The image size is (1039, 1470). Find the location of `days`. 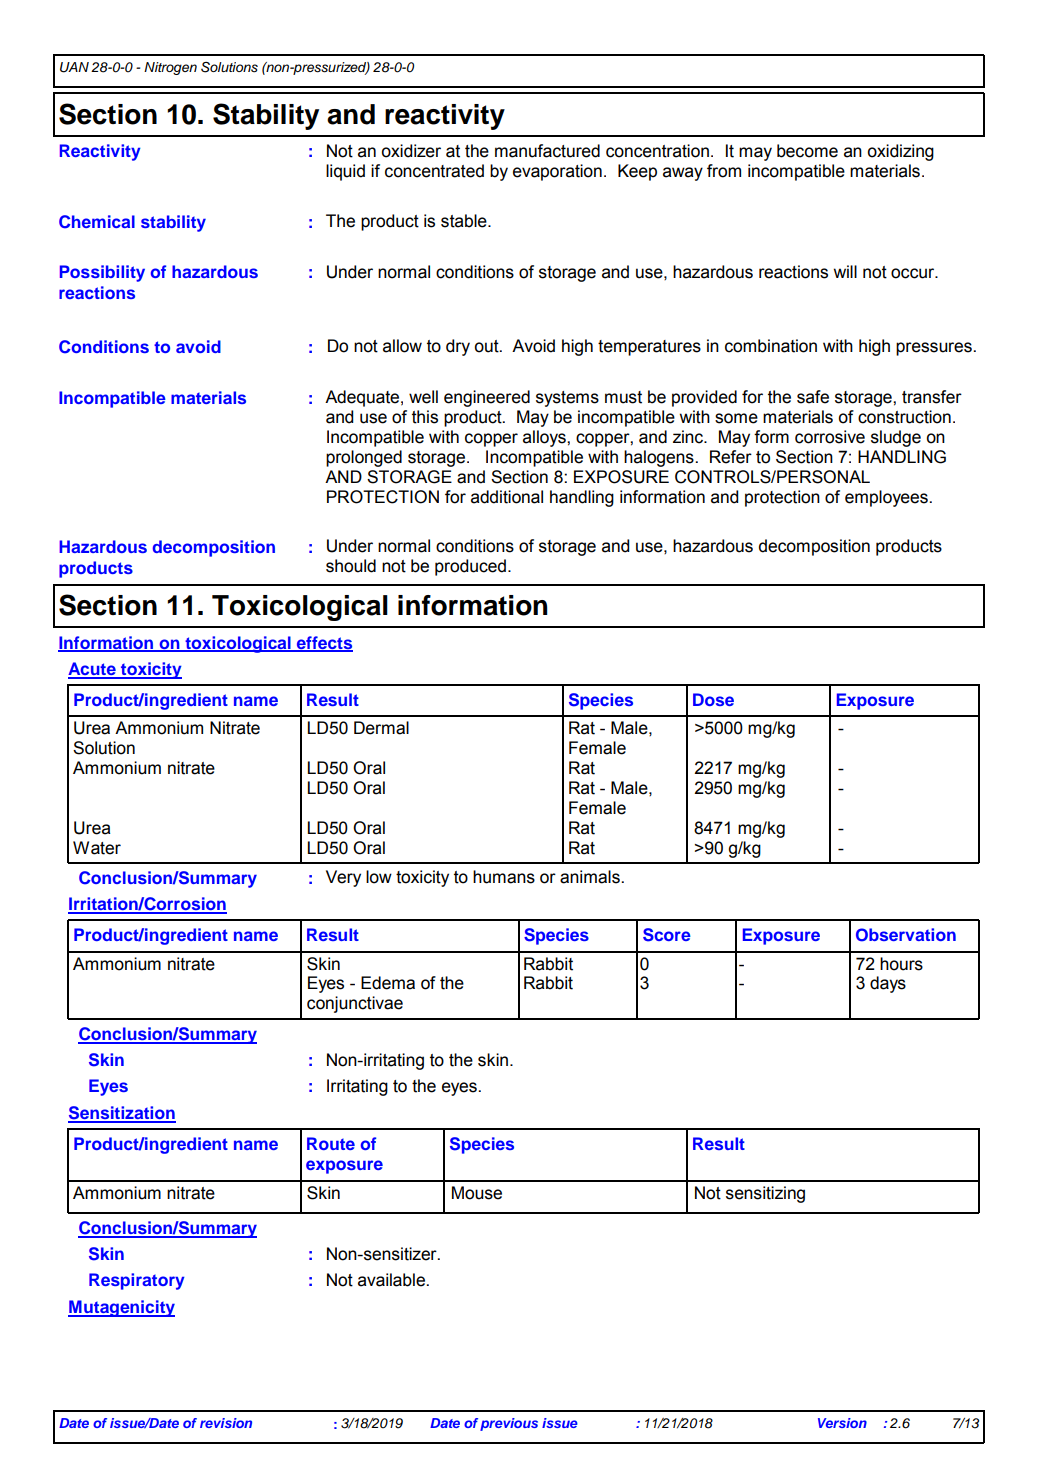

days is located at coordinates (888, 984).
